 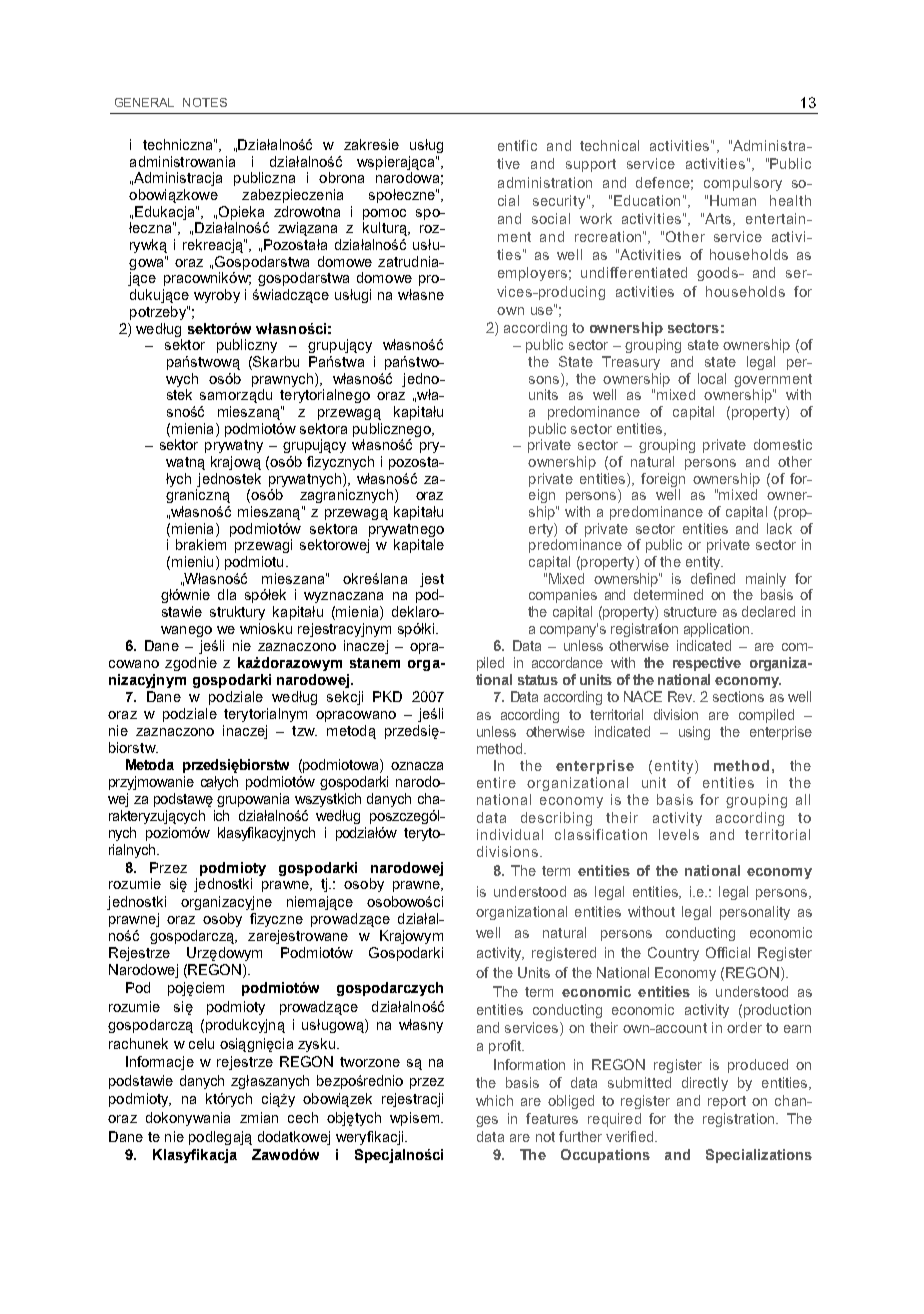 What do you see at coordinates (743, 184) in the screenshot?
I see `compulsory` at bounding box center [743, 184].
